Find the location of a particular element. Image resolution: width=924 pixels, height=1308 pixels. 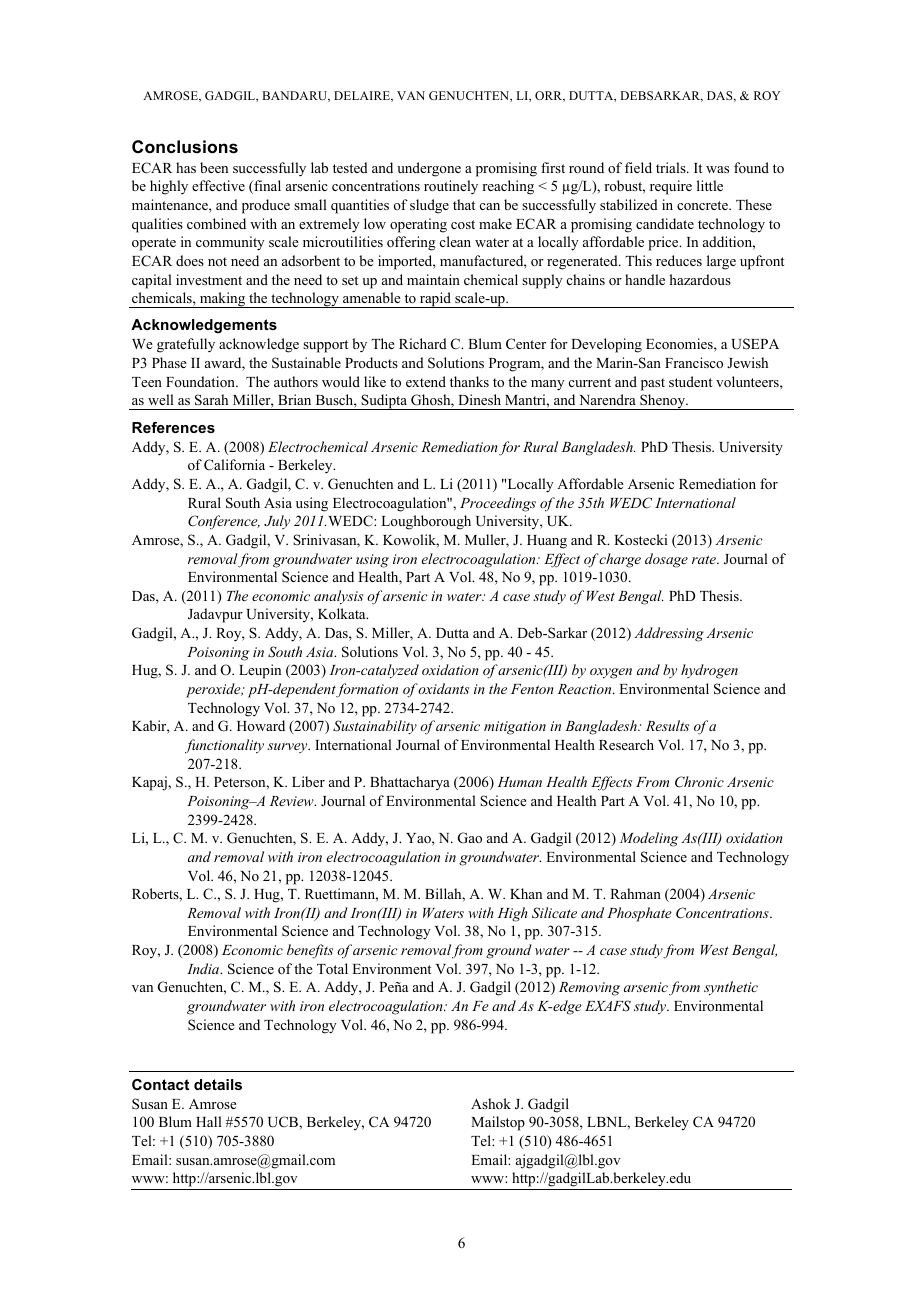

Review is located at coordinates (293, 801).
